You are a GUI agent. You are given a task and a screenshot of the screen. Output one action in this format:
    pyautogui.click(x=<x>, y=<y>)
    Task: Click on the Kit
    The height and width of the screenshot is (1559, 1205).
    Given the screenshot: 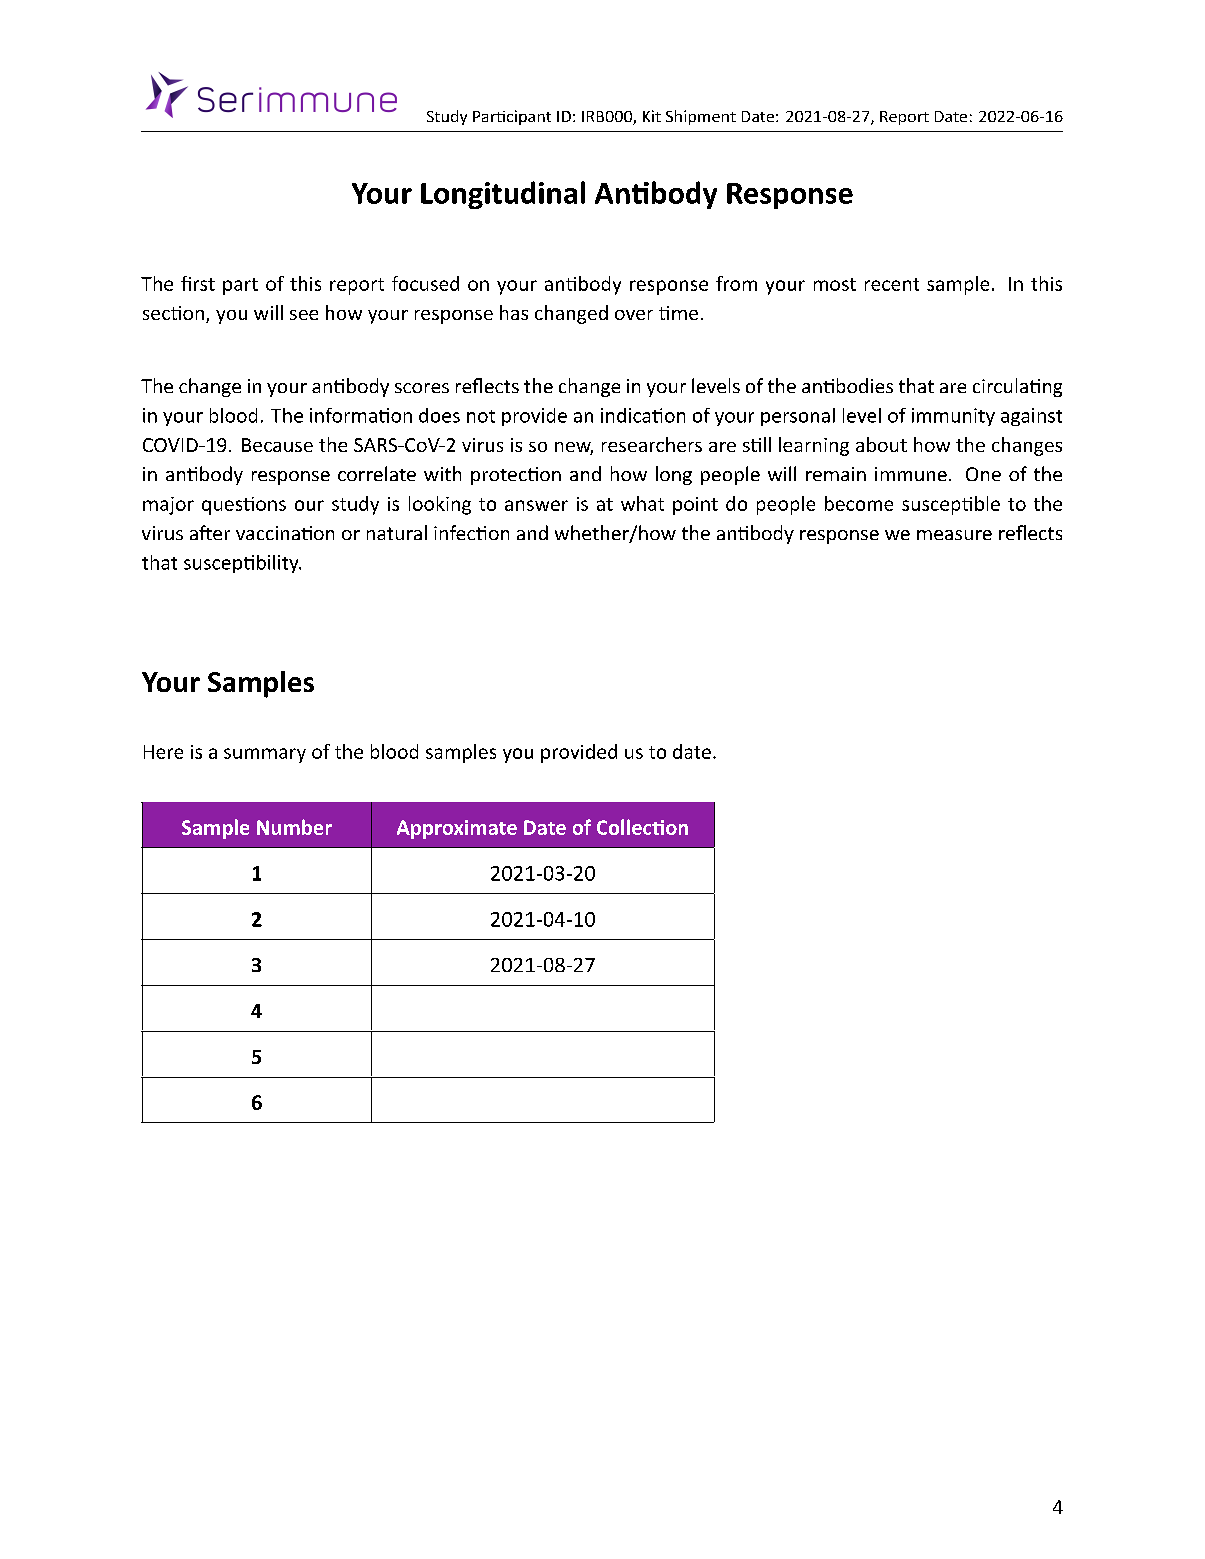 What is the action you would take?
    pyautogui.click(x=652, y=116)
